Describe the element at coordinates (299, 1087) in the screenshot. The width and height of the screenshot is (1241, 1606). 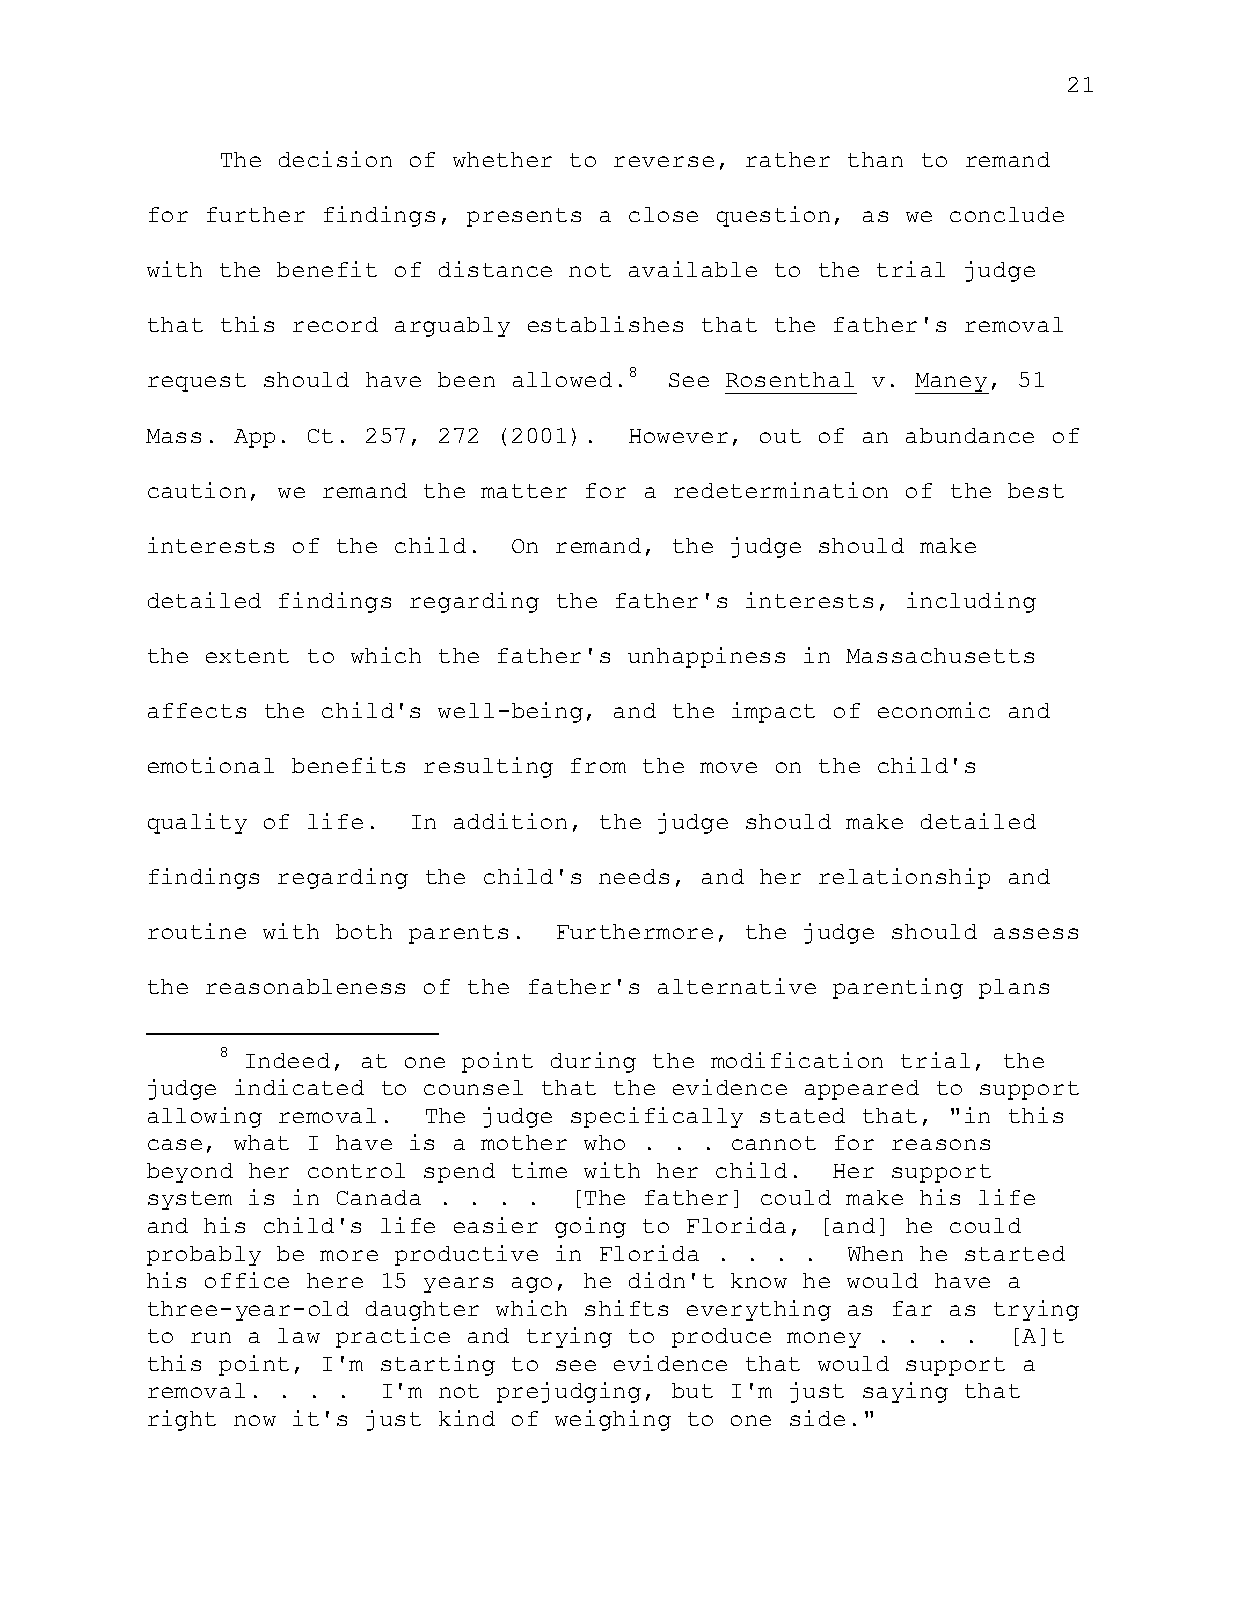
I see `indicated` at that location.
